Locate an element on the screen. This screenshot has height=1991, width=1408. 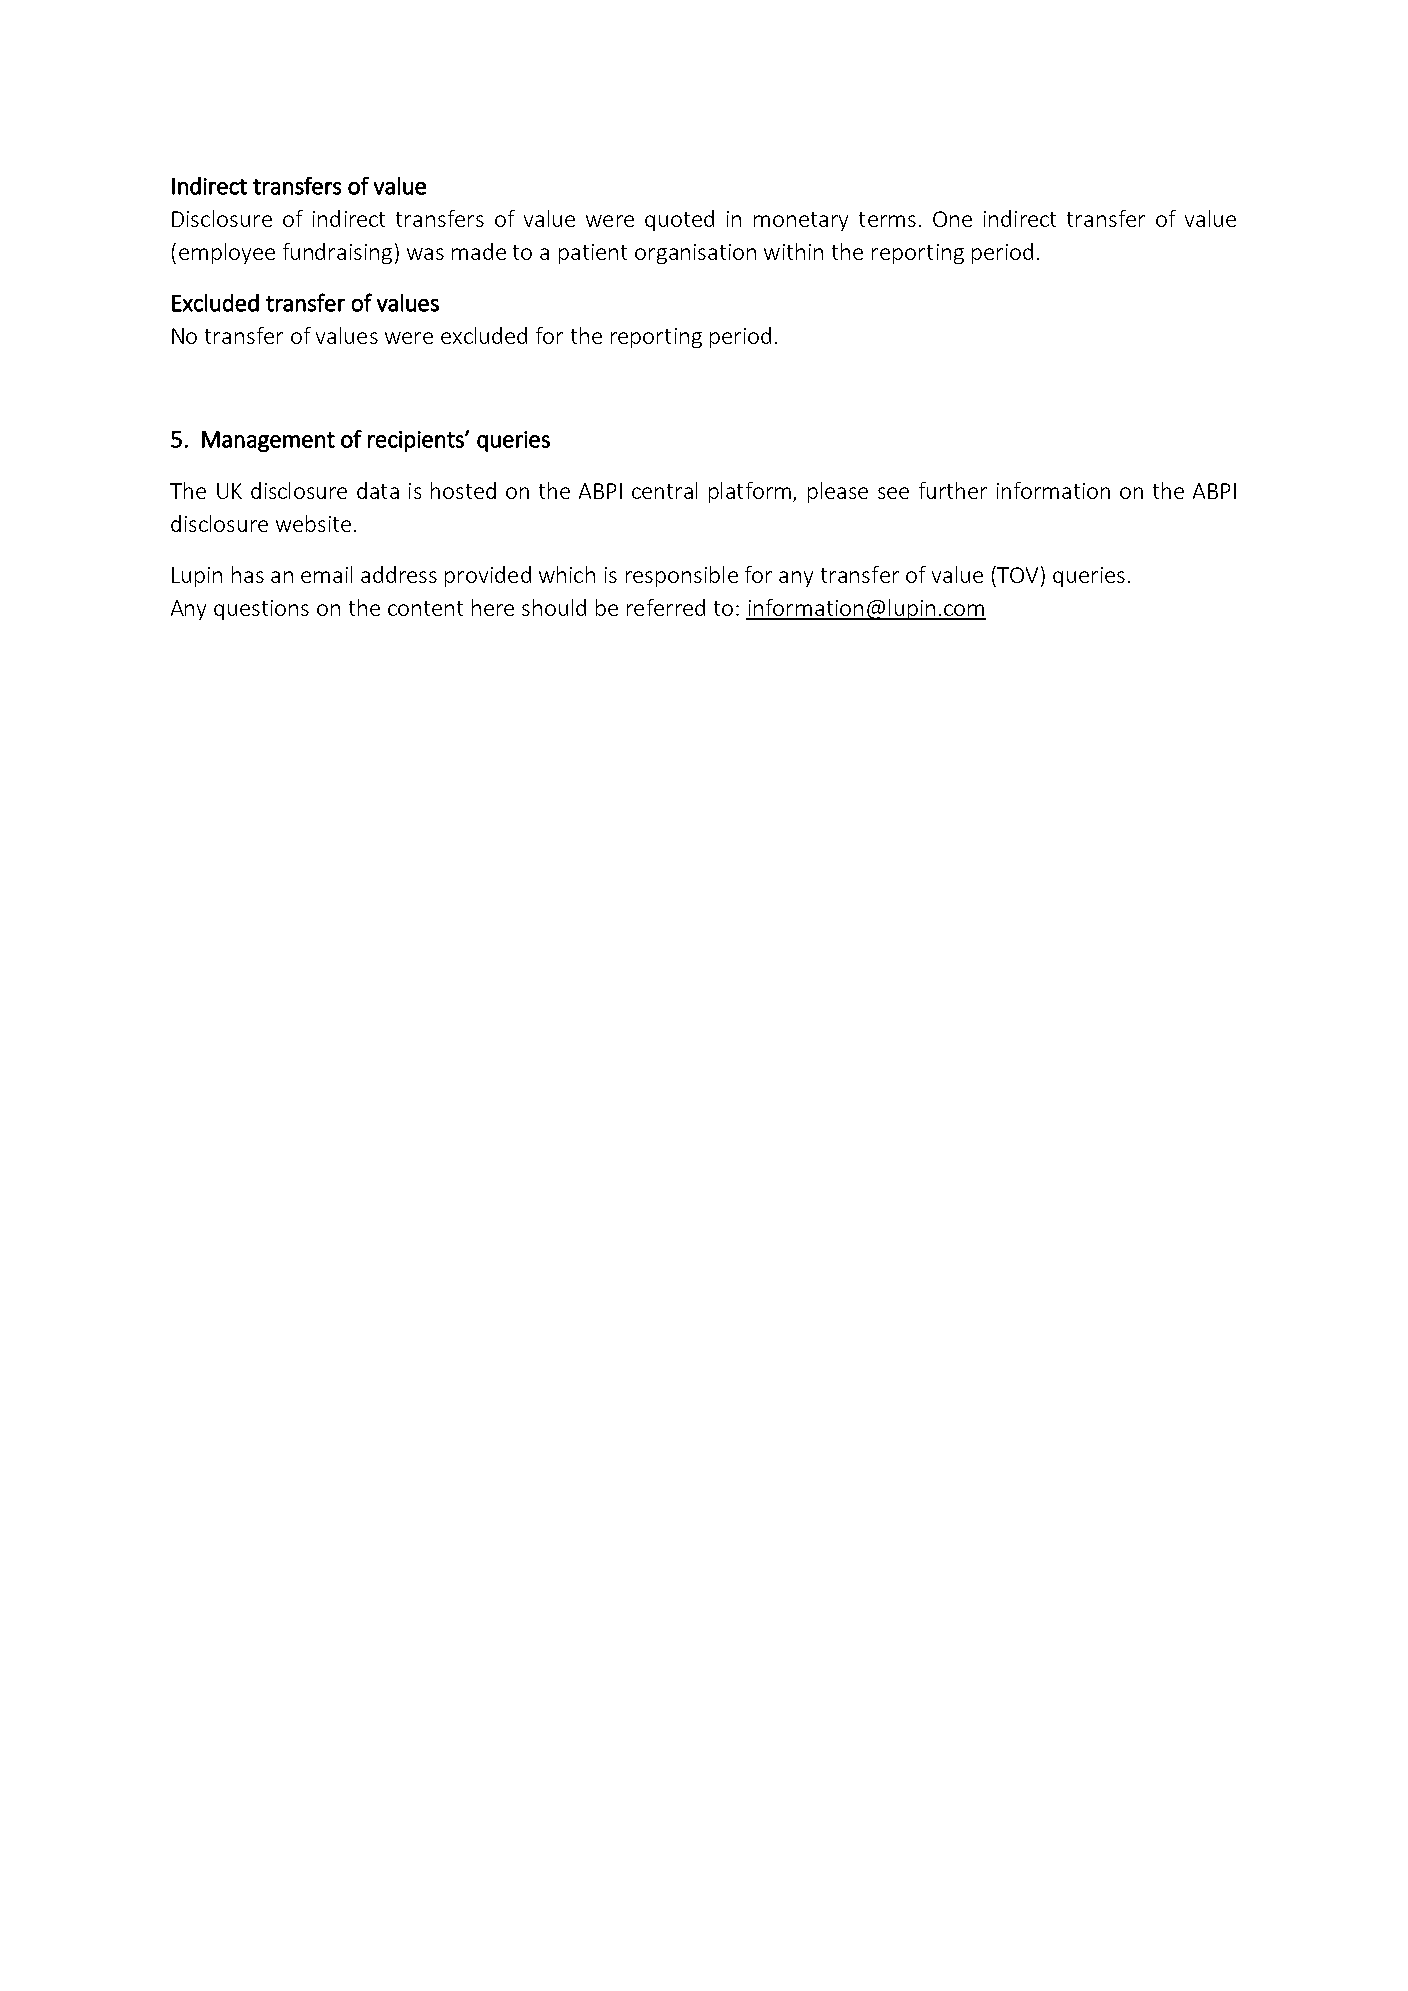
further is located at coordinates (953, 490).
